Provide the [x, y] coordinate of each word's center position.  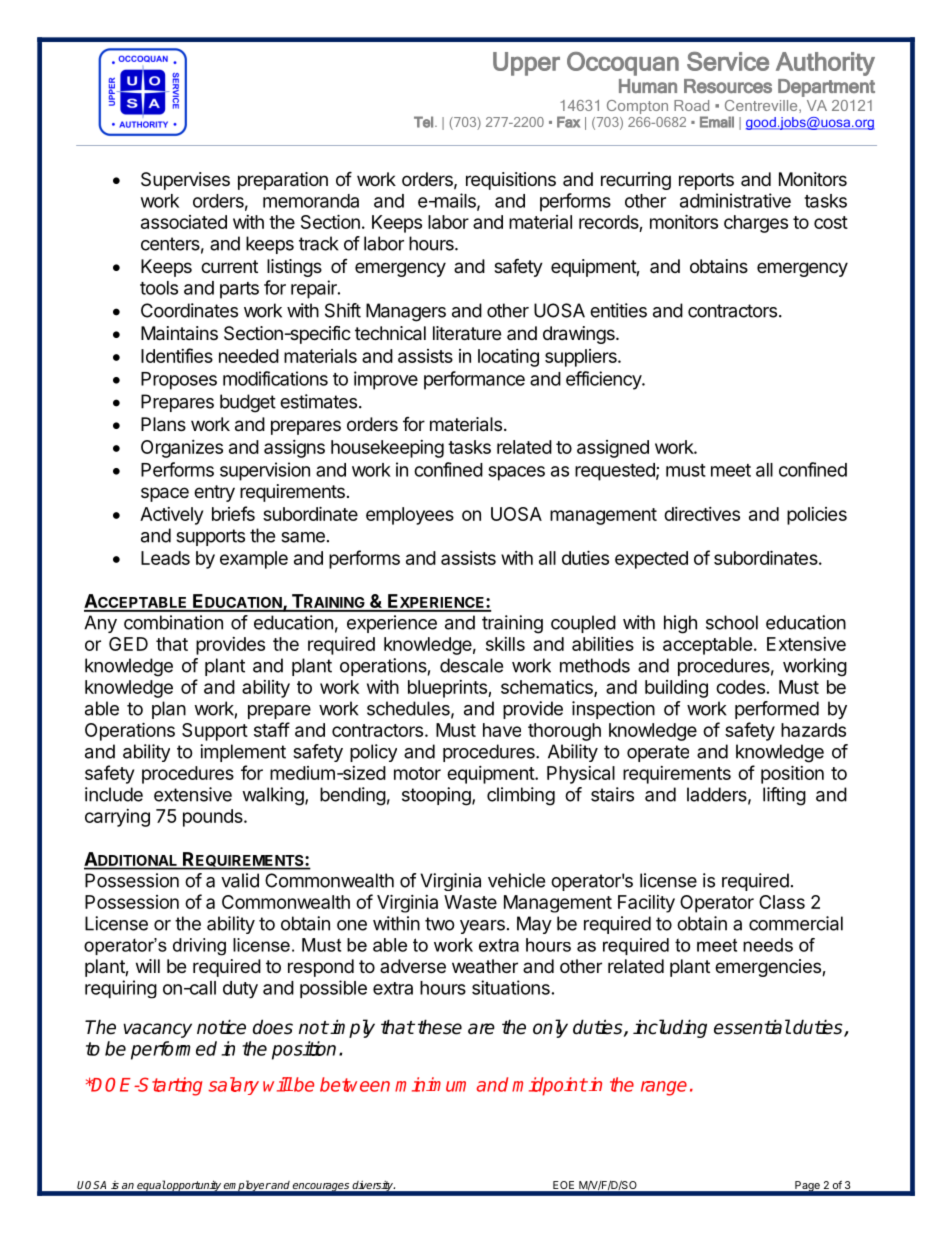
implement [243, 753]
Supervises [185, 181]
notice [221, 1027]
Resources [728, 86]
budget [248, 403]
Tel [423, 122]
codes [740, 687]
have [502, 730]
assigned [613, 449]
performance [474, 380]
